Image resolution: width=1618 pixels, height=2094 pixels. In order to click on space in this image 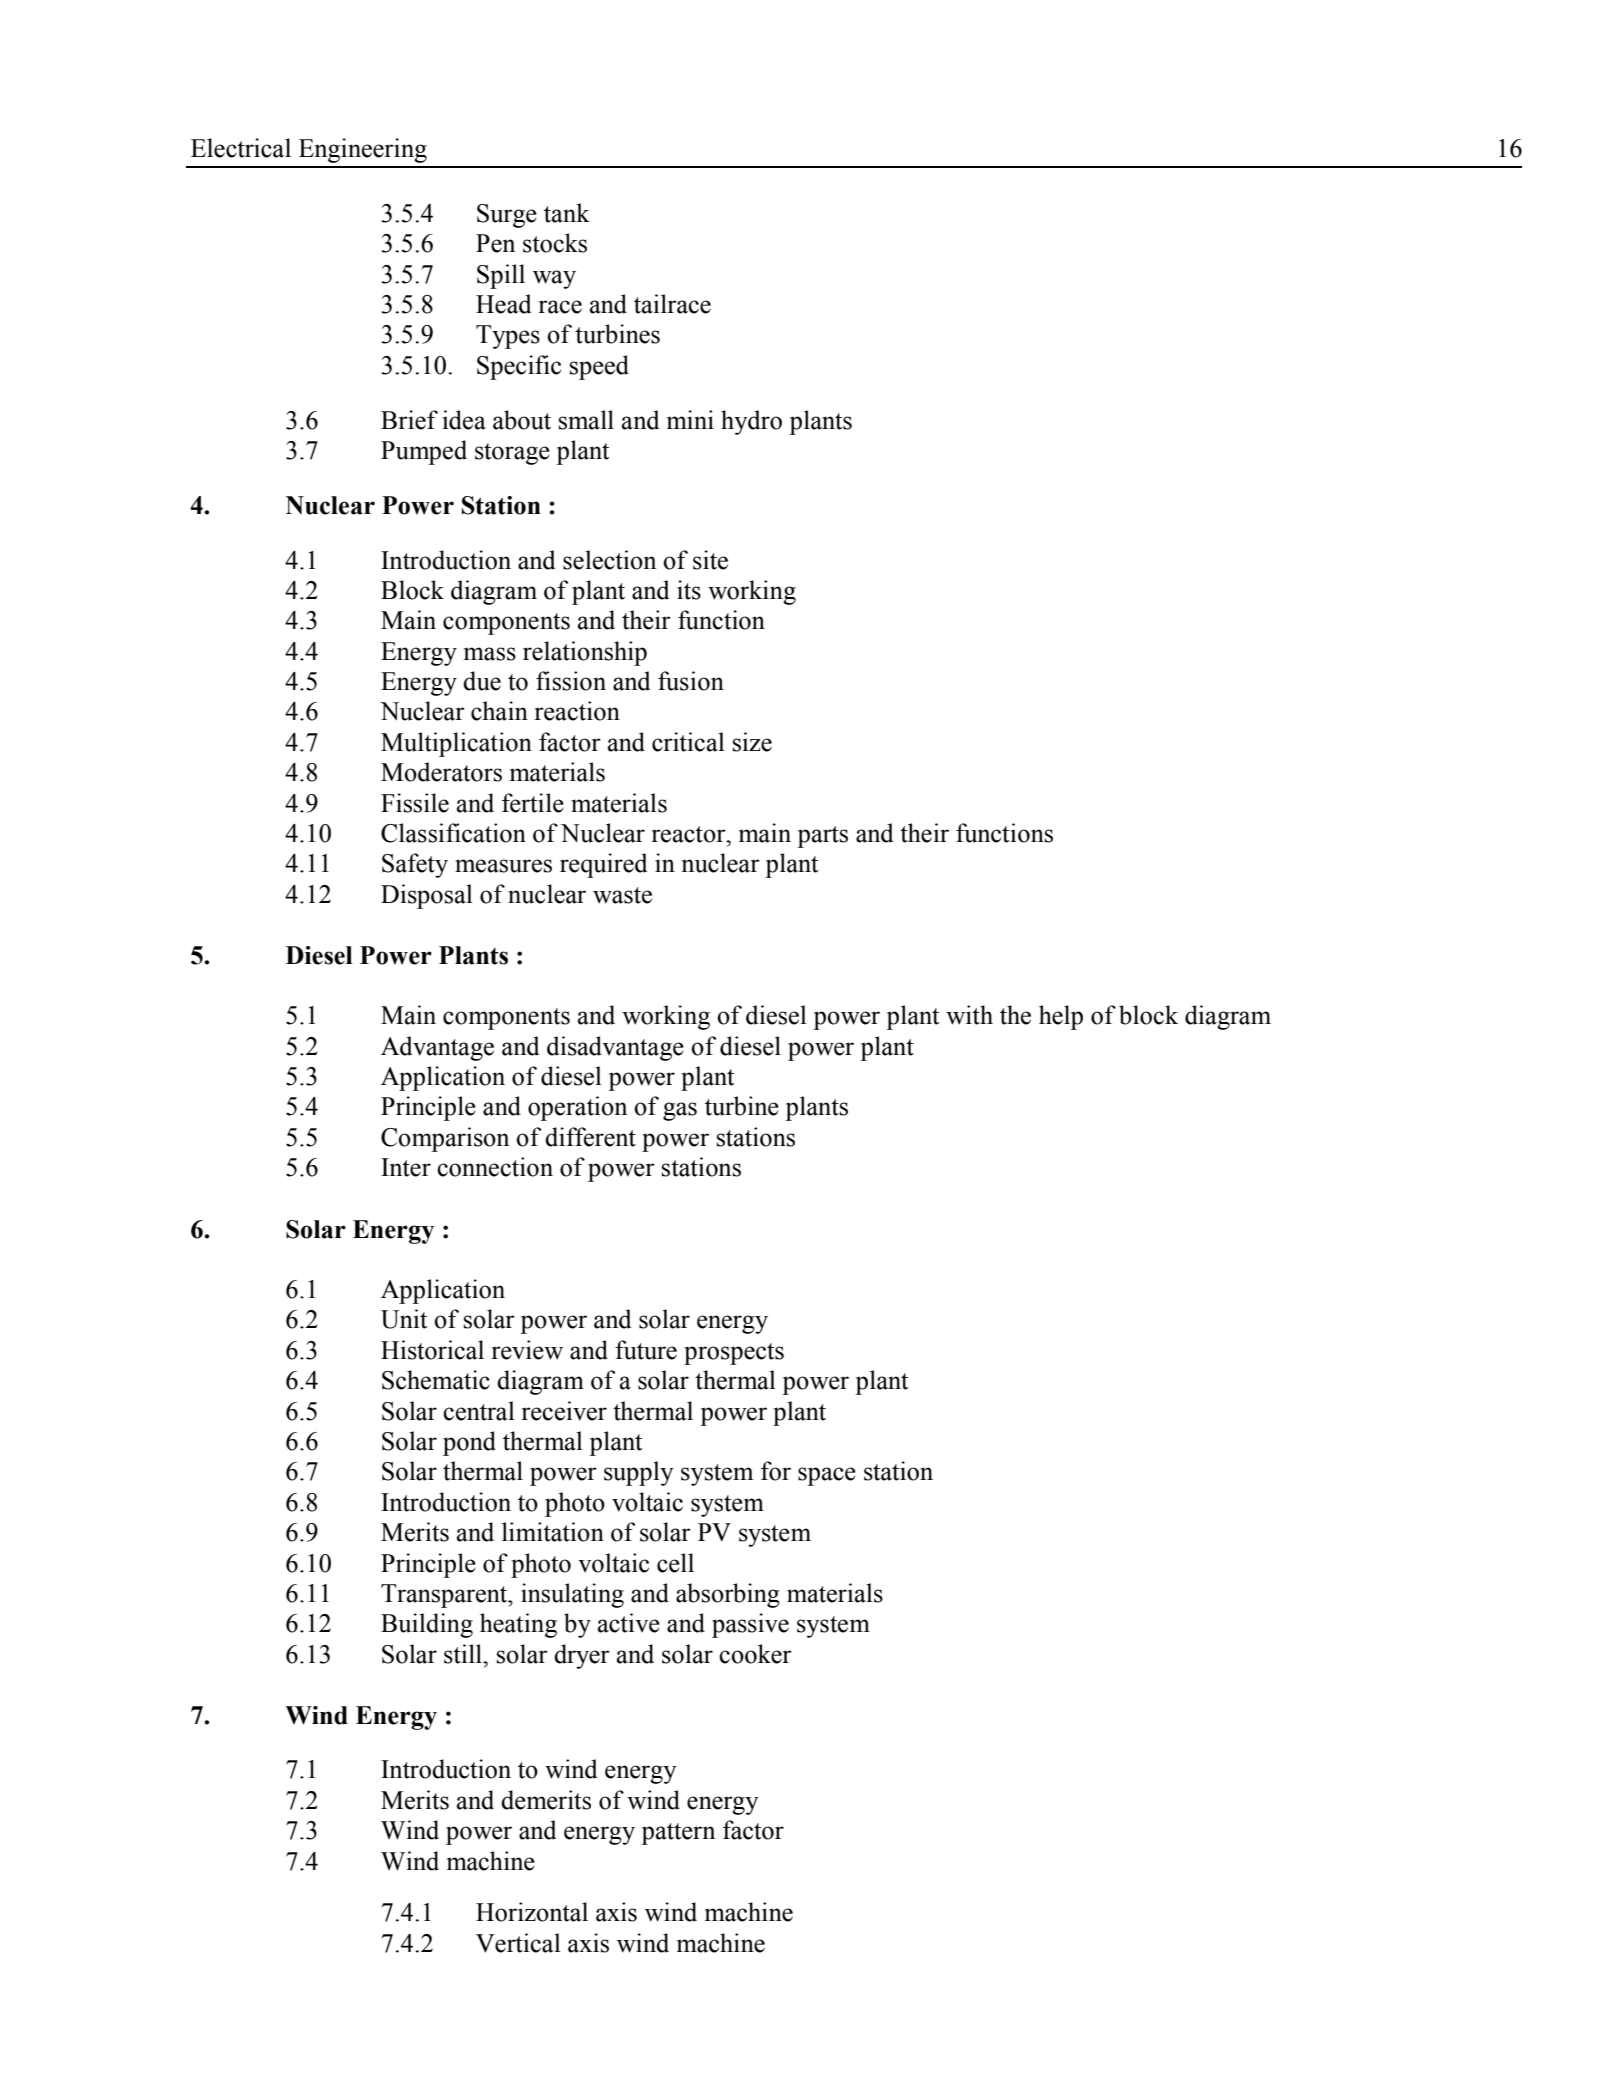, I will do `click(827, 1476)`.
